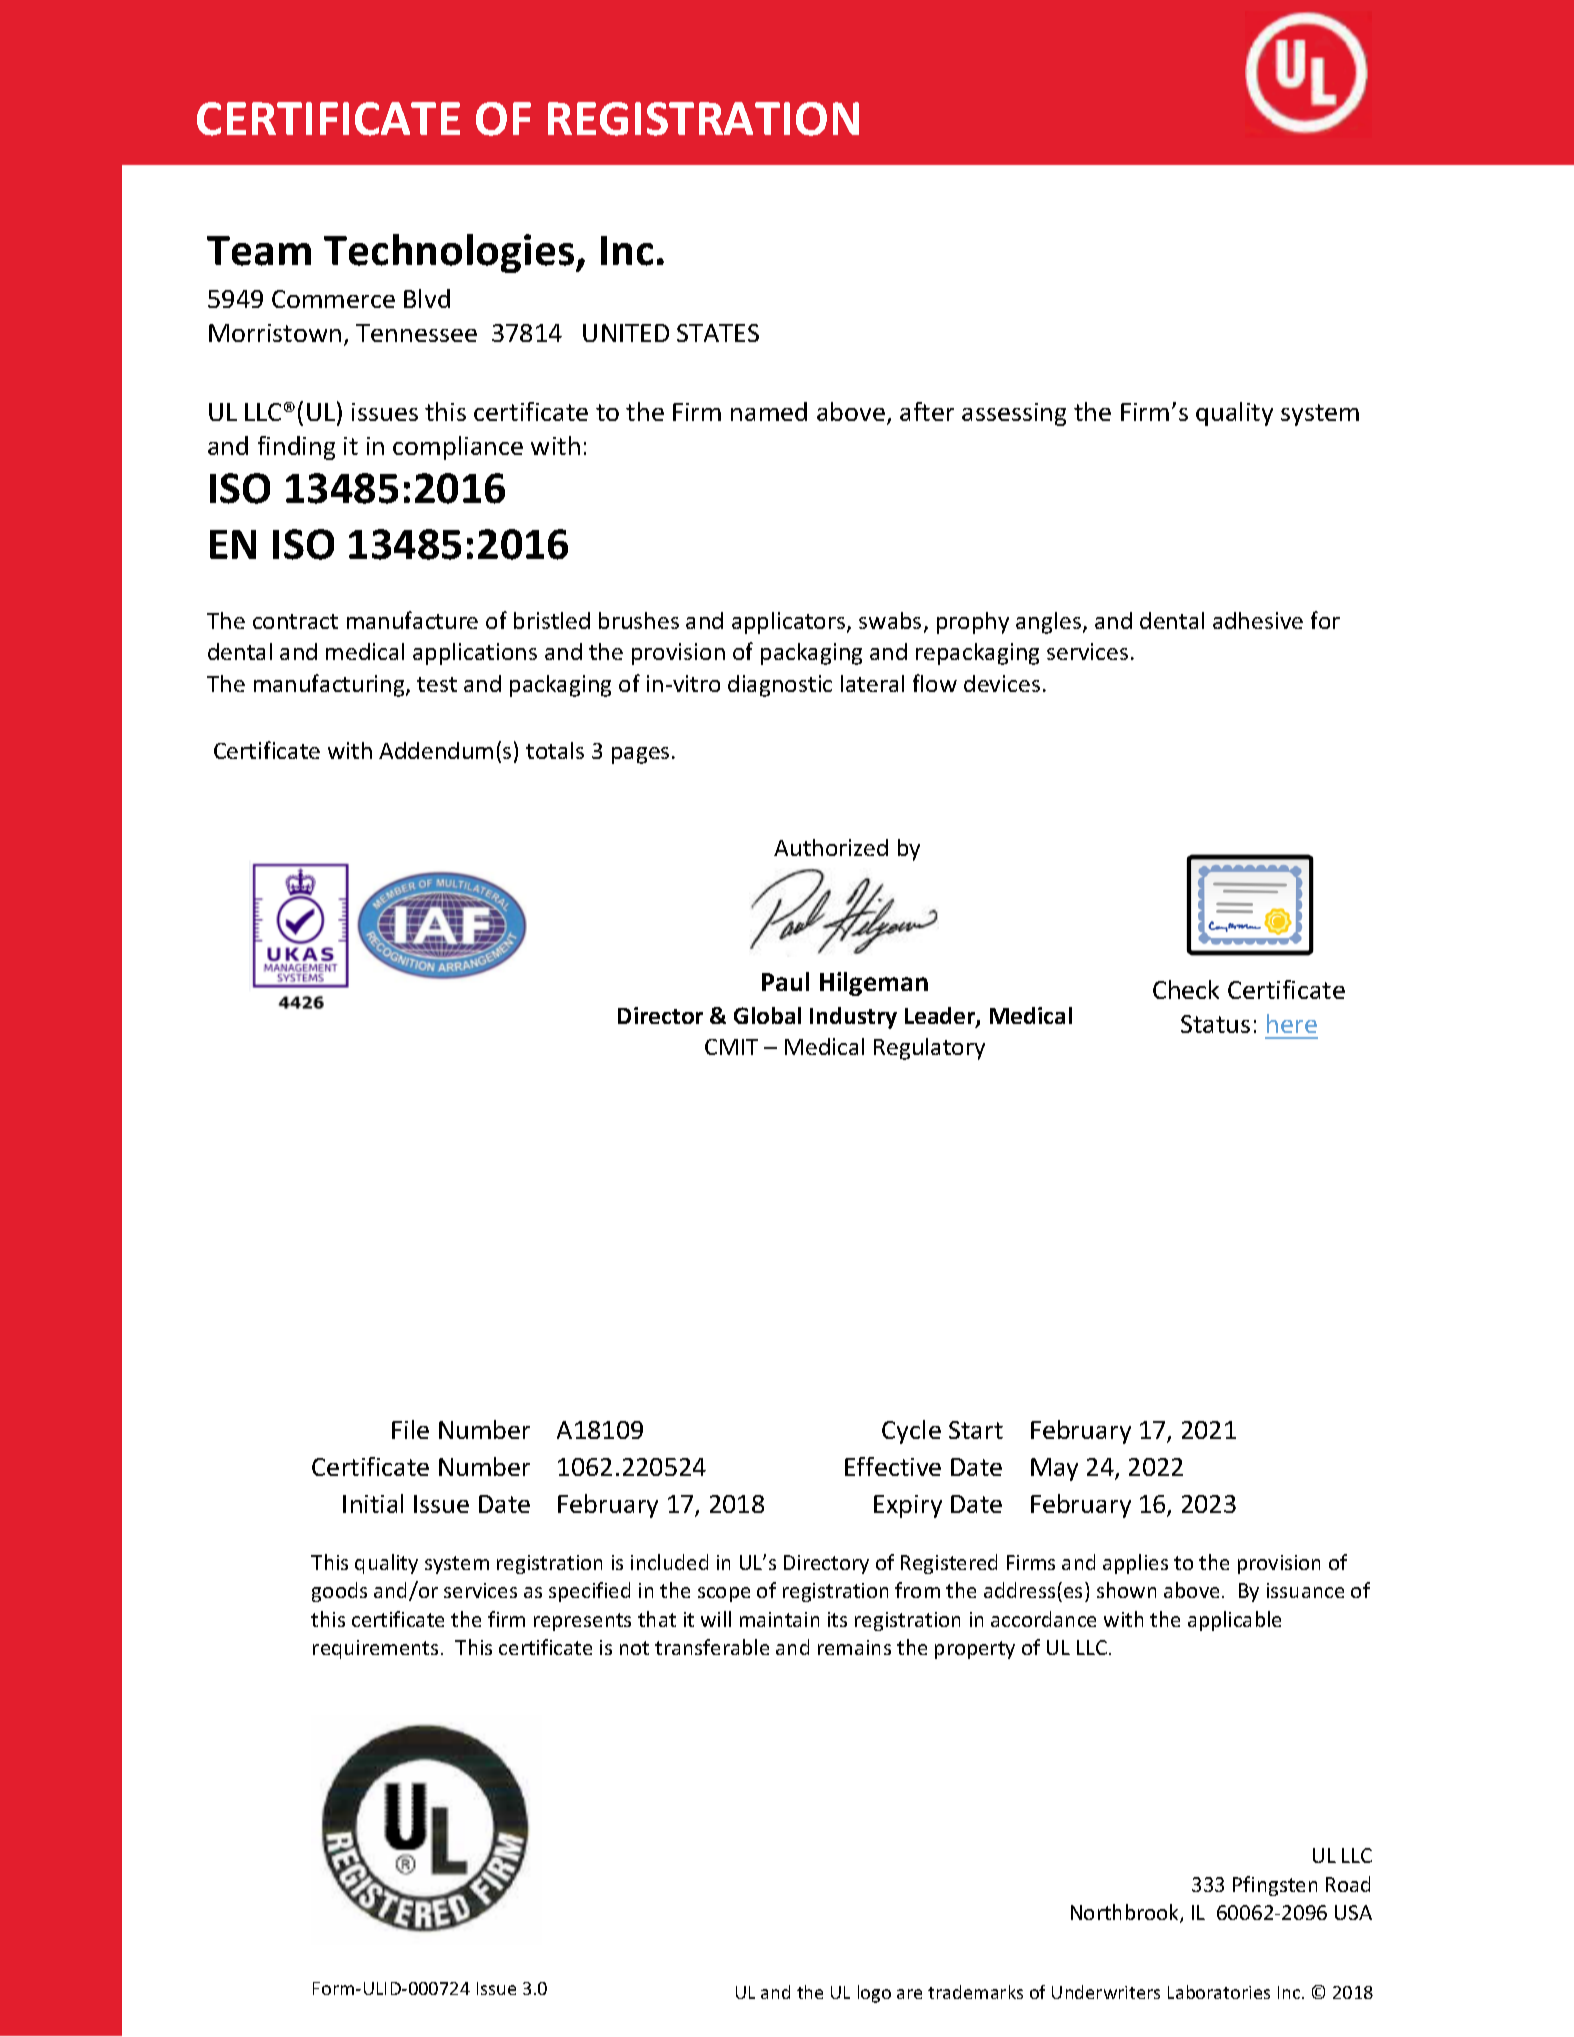 This screenshot has height=2037, width=1574. Describe the element at coordinates (853, 1018) in the screenshot. I see `Industry` at that location.
